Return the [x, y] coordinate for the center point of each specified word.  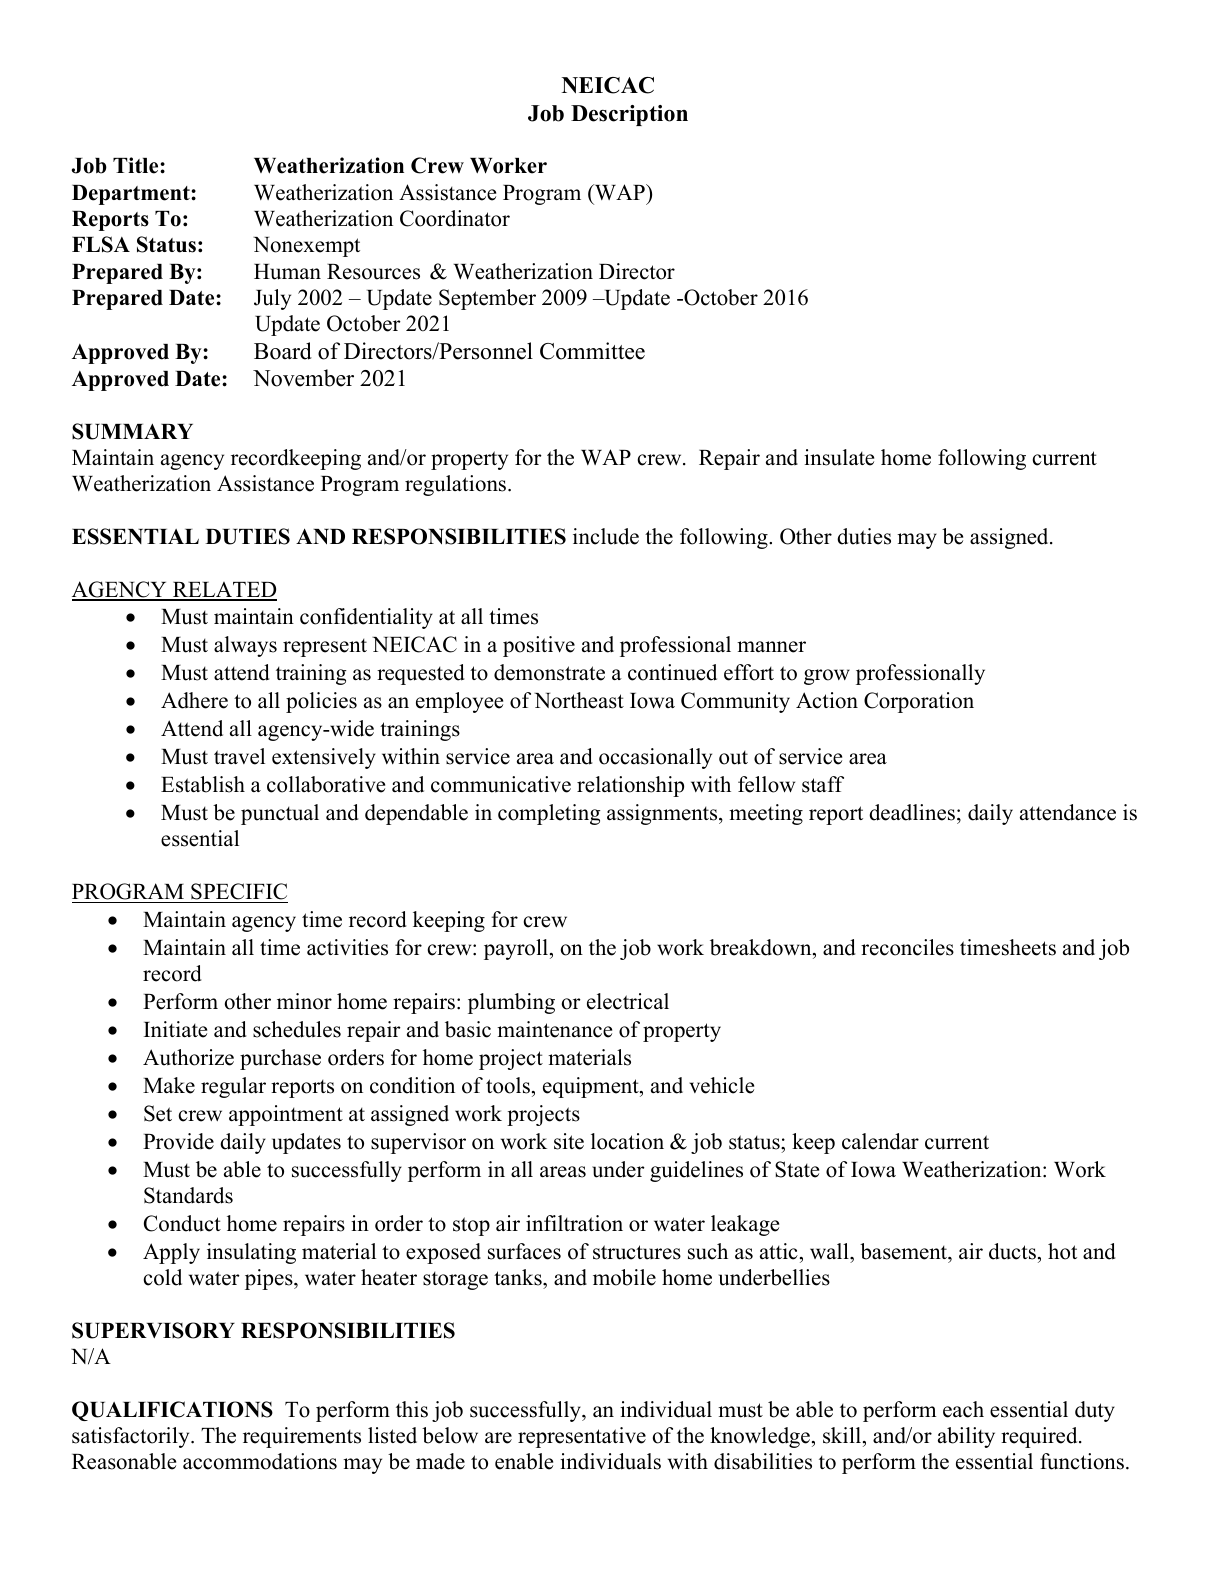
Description [629, 115]
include [606, 536]
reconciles [907, 947]
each [963, 1409]
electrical [628, 1001]
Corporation [919, 702]
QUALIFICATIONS [172, 1411]
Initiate [175, 1029]
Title [137, 165]
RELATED [223, 591]
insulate [839, 457]
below [450, 1435]
